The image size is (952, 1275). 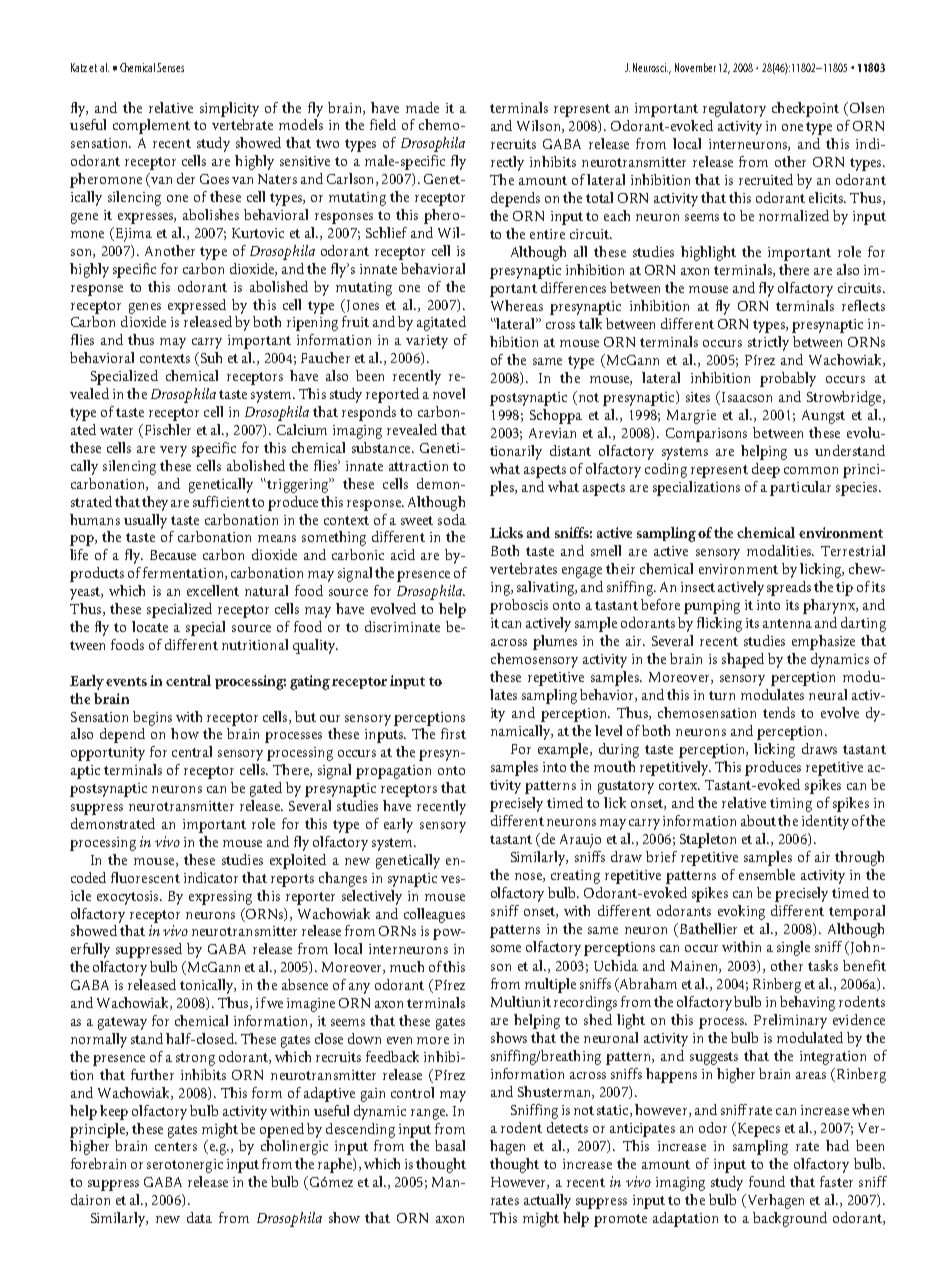 What do you see at coordinates (450, 1145) in the document?
I see `basal` at bounding box center [450, 1145].
